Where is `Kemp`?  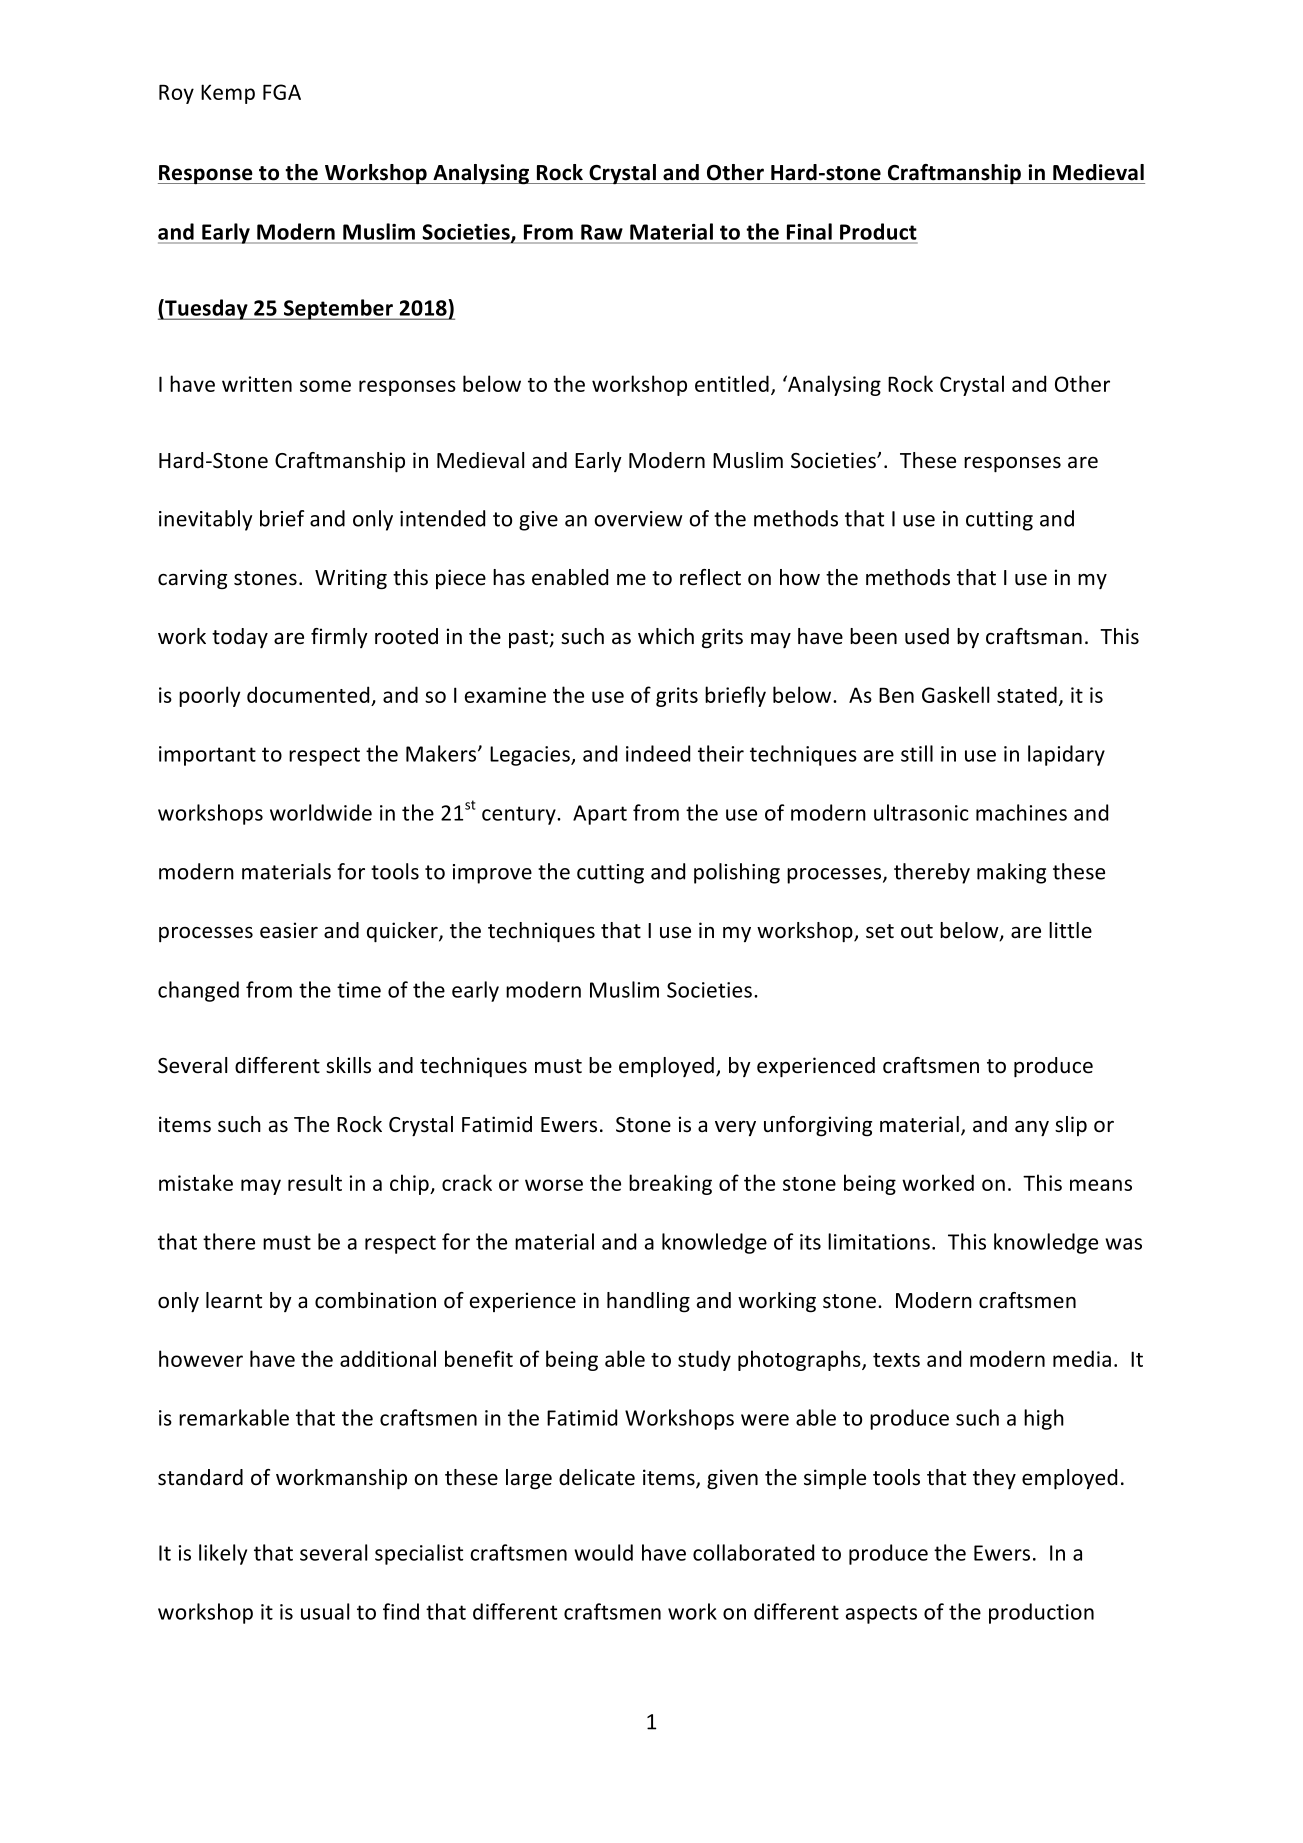
Kemp is located at coordinates (228, 94).
